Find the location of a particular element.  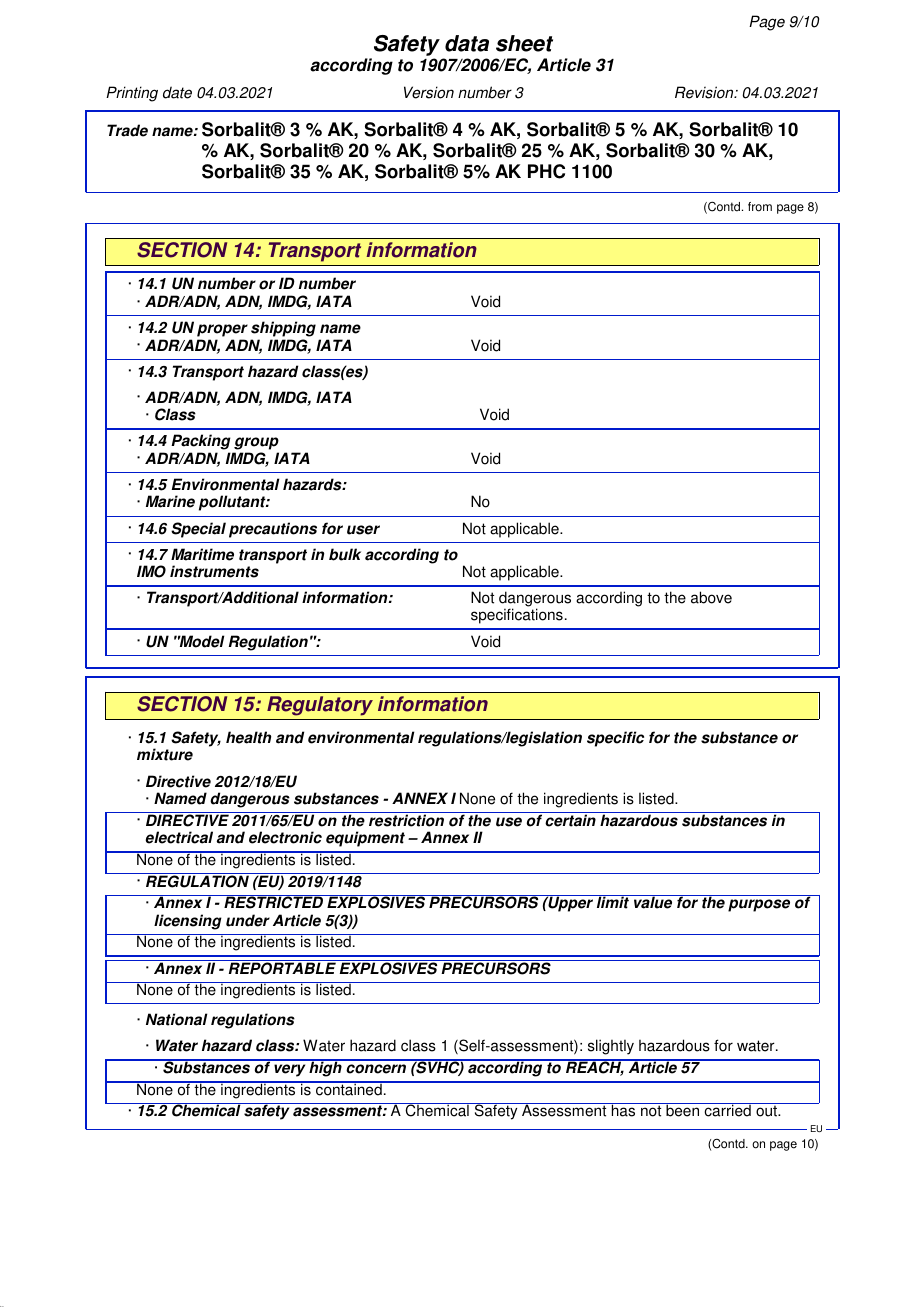

date is located at coordinates (177, 92).
